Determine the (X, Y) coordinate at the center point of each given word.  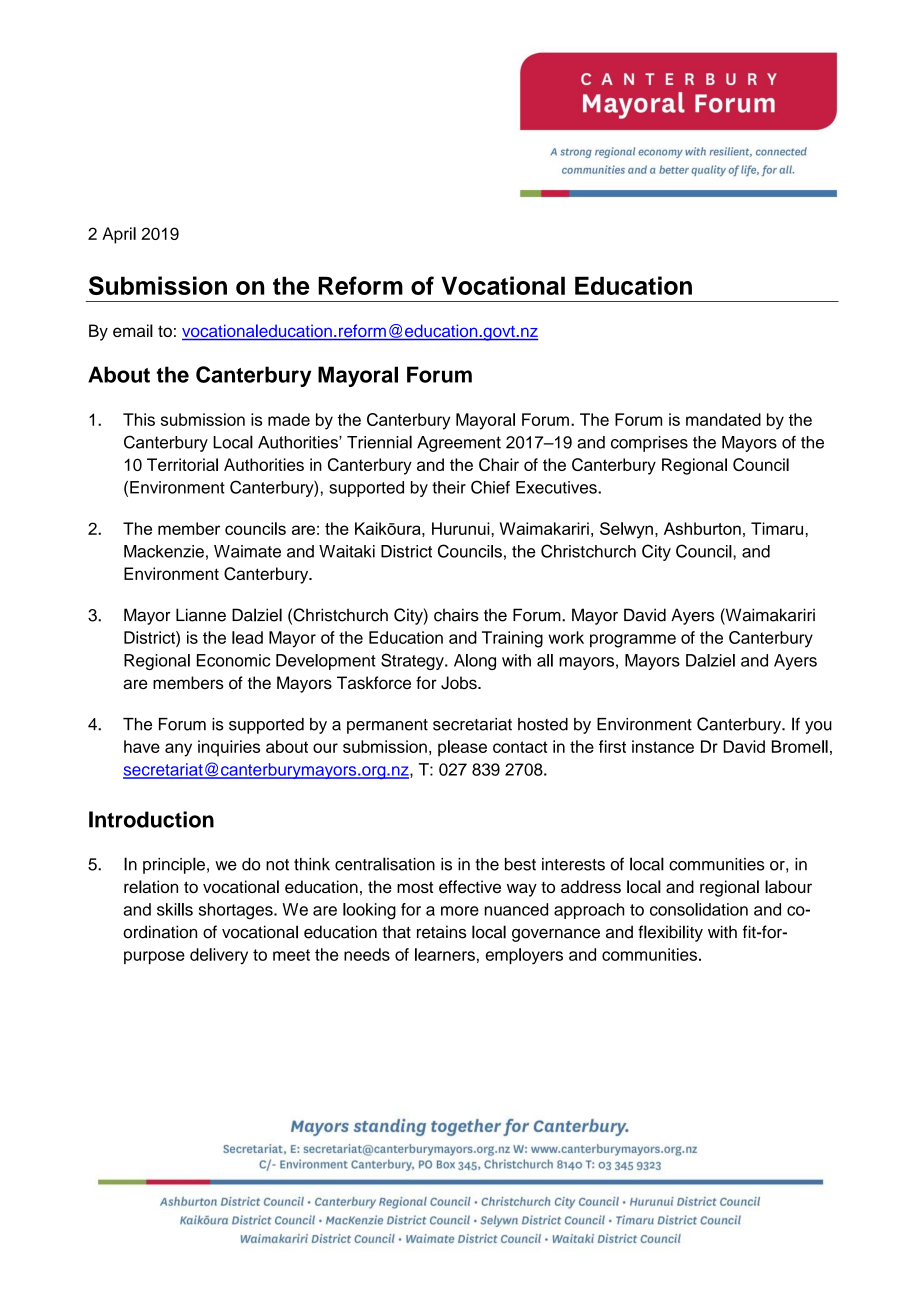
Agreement (459, 444)
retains (441, 932)
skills (175, 909)
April (119, 235)
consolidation (699, 909)
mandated (723, 419)
